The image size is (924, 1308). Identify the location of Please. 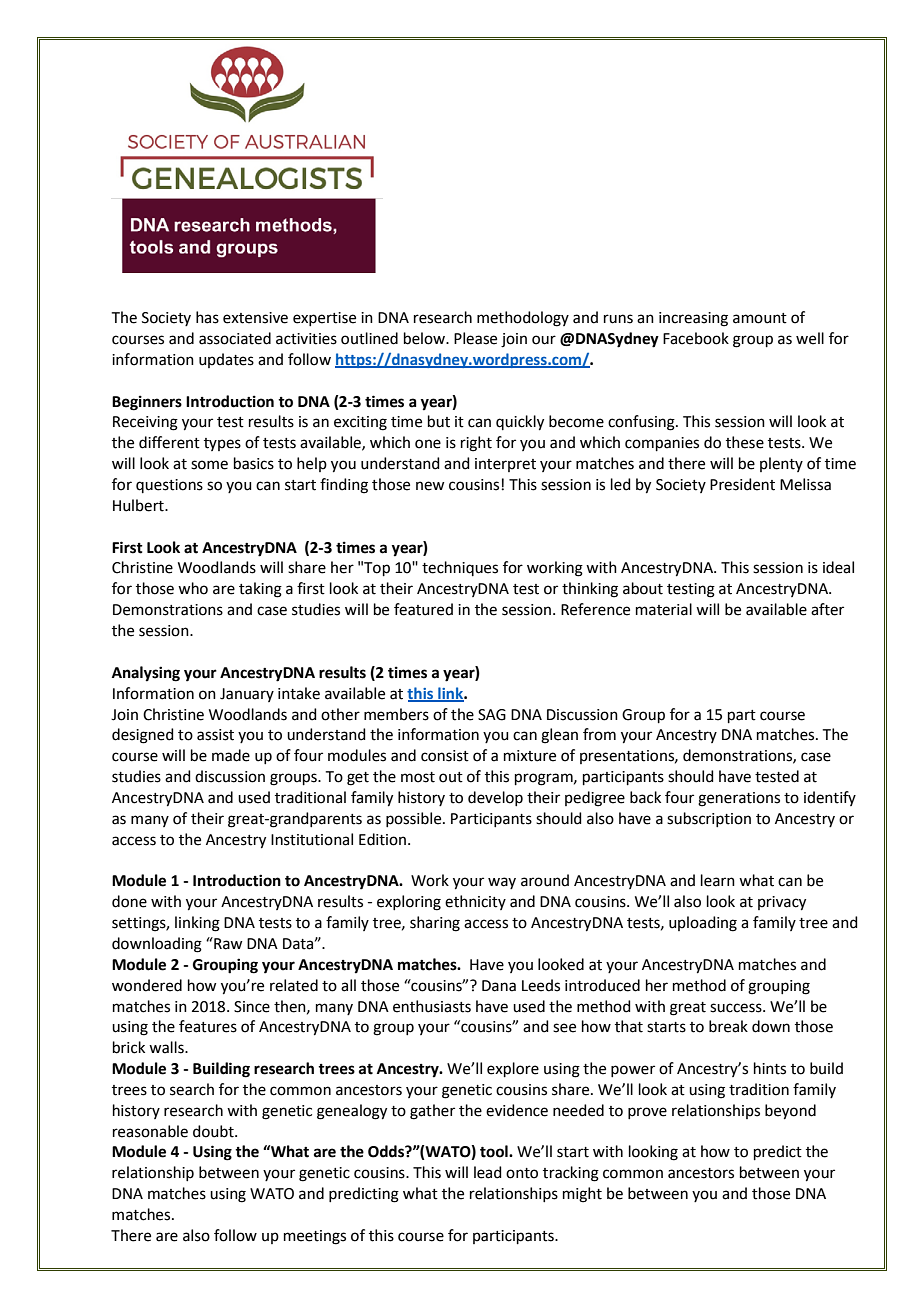
(475, 338).
